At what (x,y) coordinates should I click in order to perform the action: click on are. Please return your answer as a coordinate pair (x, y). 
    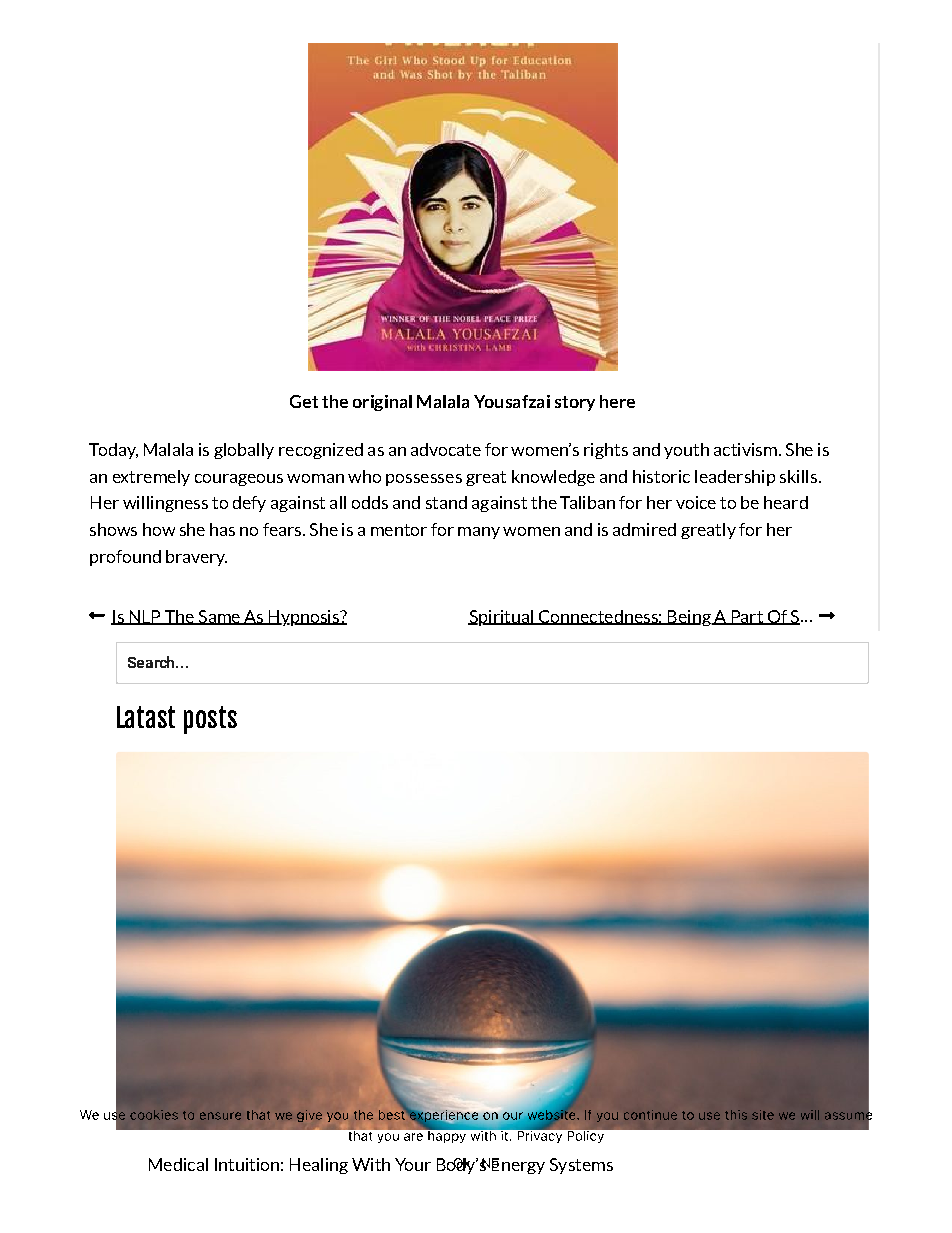
    Looking at the image, I should click on (413, 1137).
